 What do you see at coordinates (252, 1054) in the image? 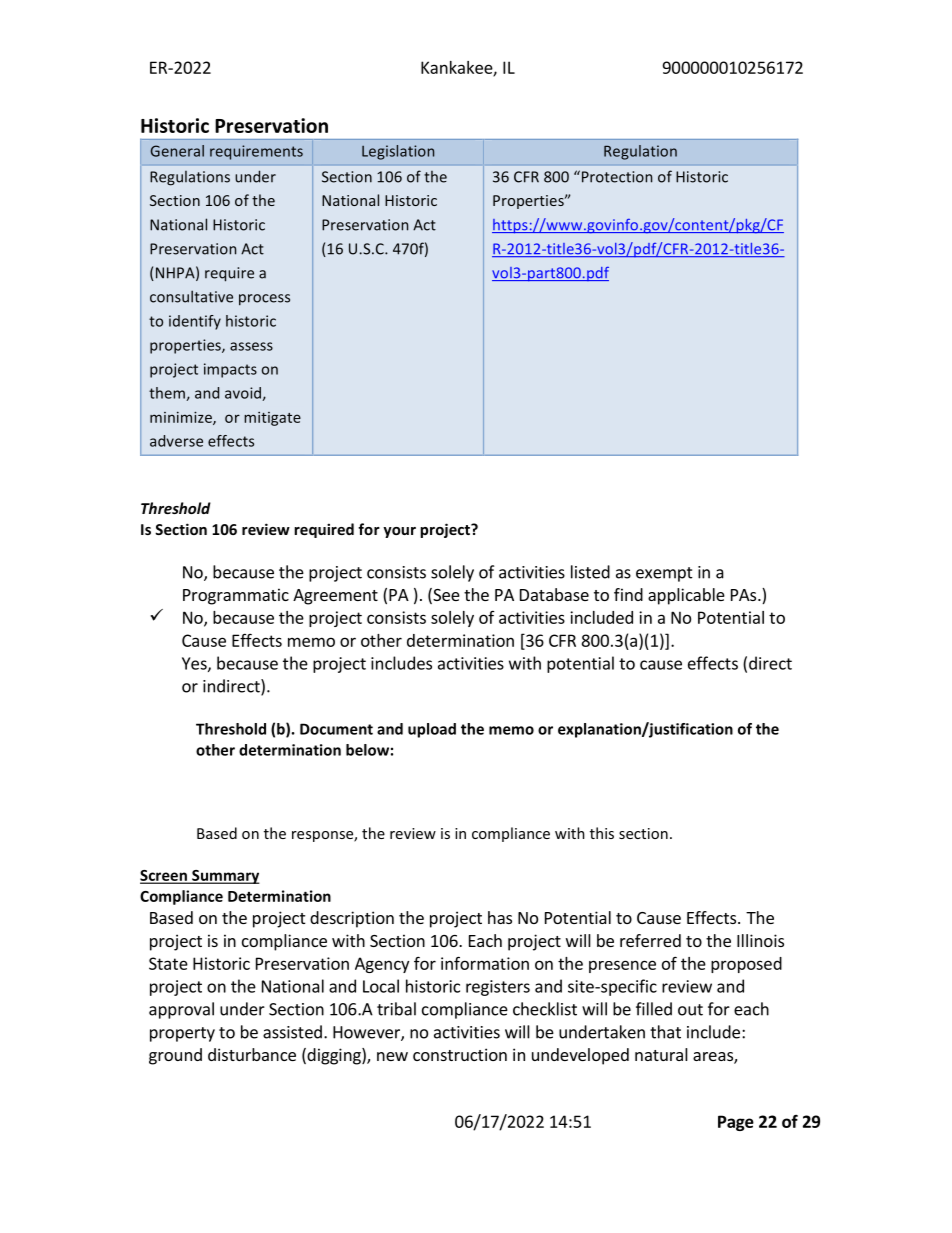
I see `disturbance` at bounding box center [252, 1054].
